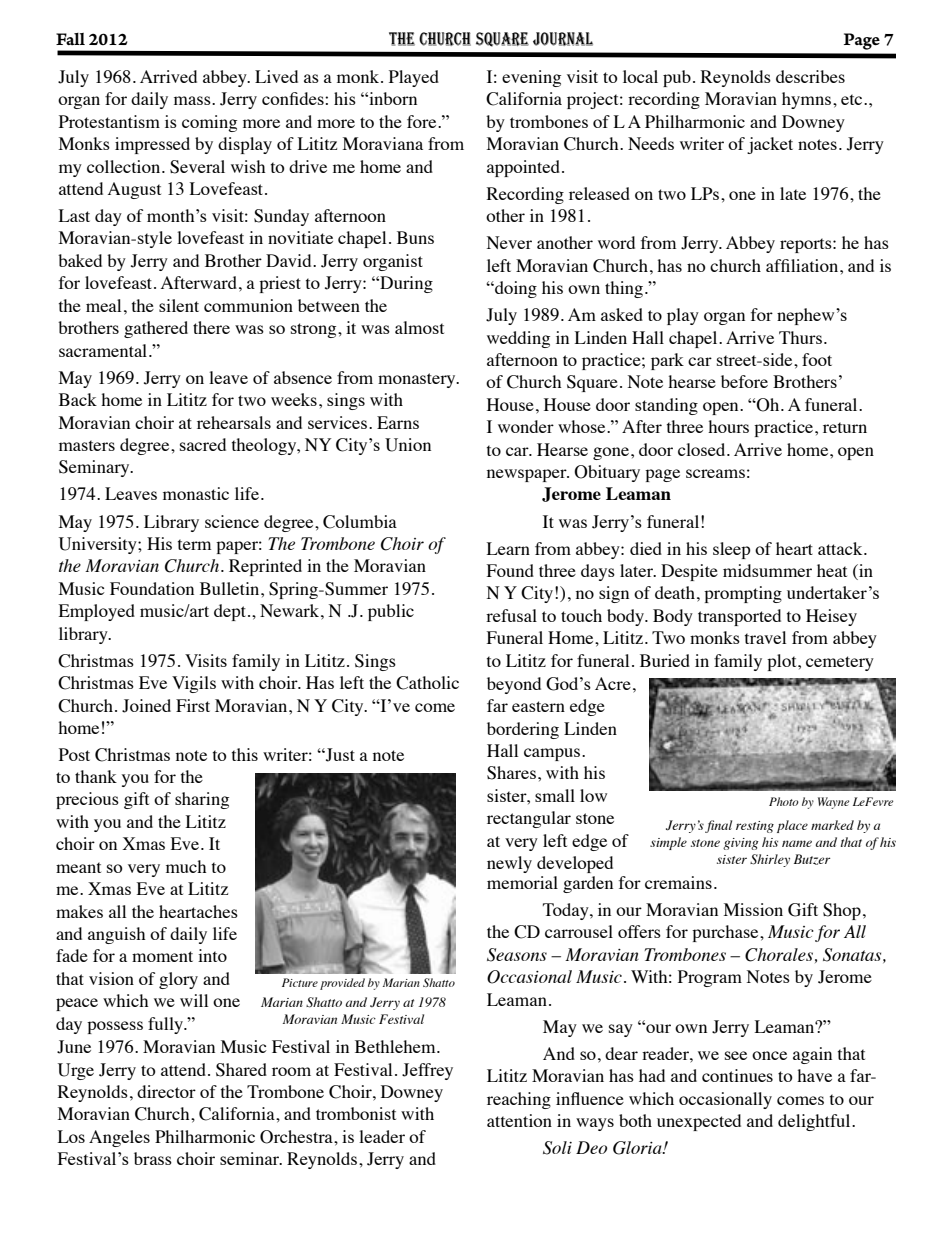 This screenshot has height=1233, width=952. What do you see at coordinates (193, 100) in the screenshot?
I see `mass` at bounding box center [193, 100].
